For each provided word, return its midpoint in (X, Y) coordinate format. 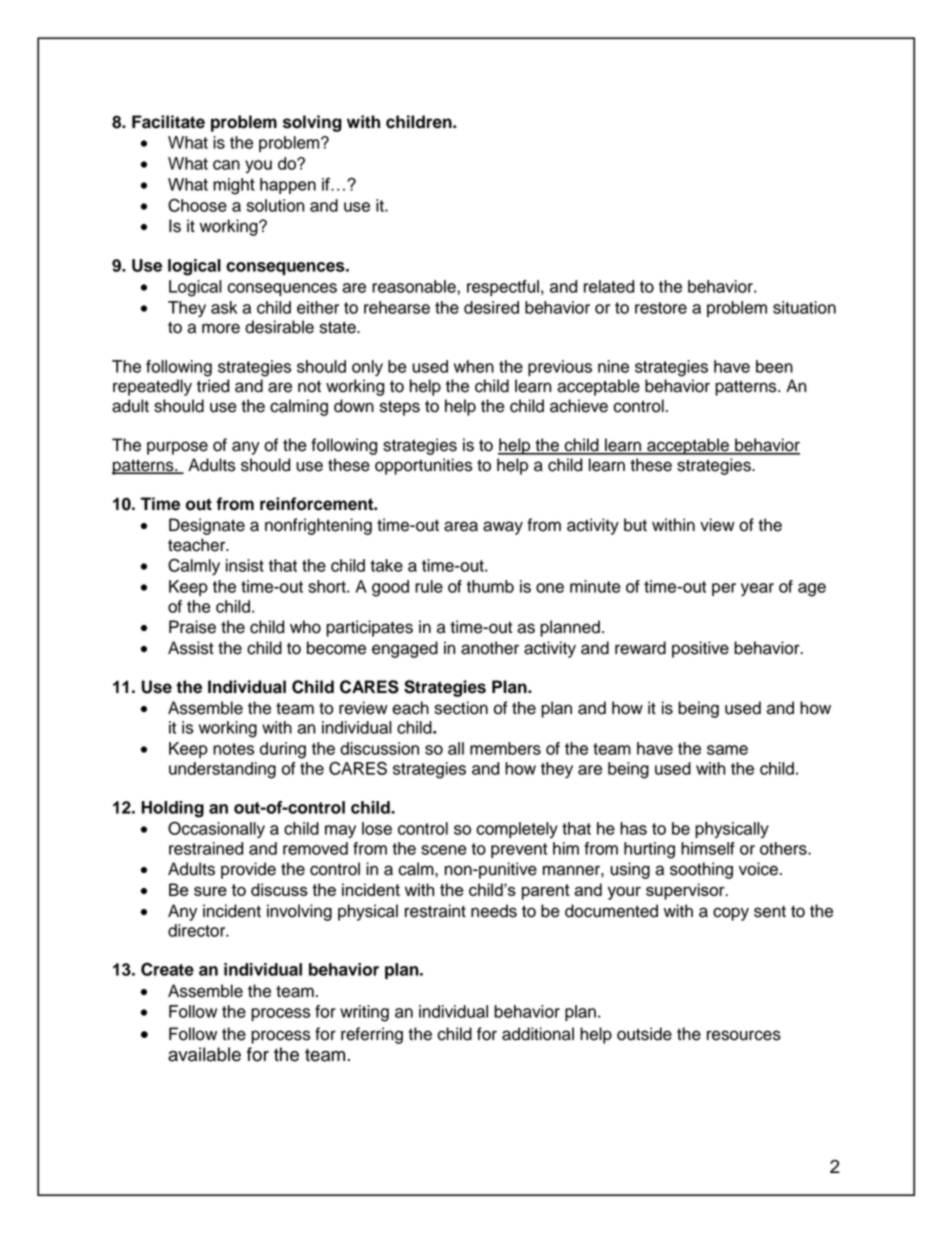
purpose (177, 448)
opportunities (423, 466)
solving (312, 123)
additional (538, 1034)
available (204, 1054)
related (609, 286)
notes (233, 749)
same (727, 750)
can (226, 165)
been (774, 366)
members (505, 748)
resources (744, 1035)
